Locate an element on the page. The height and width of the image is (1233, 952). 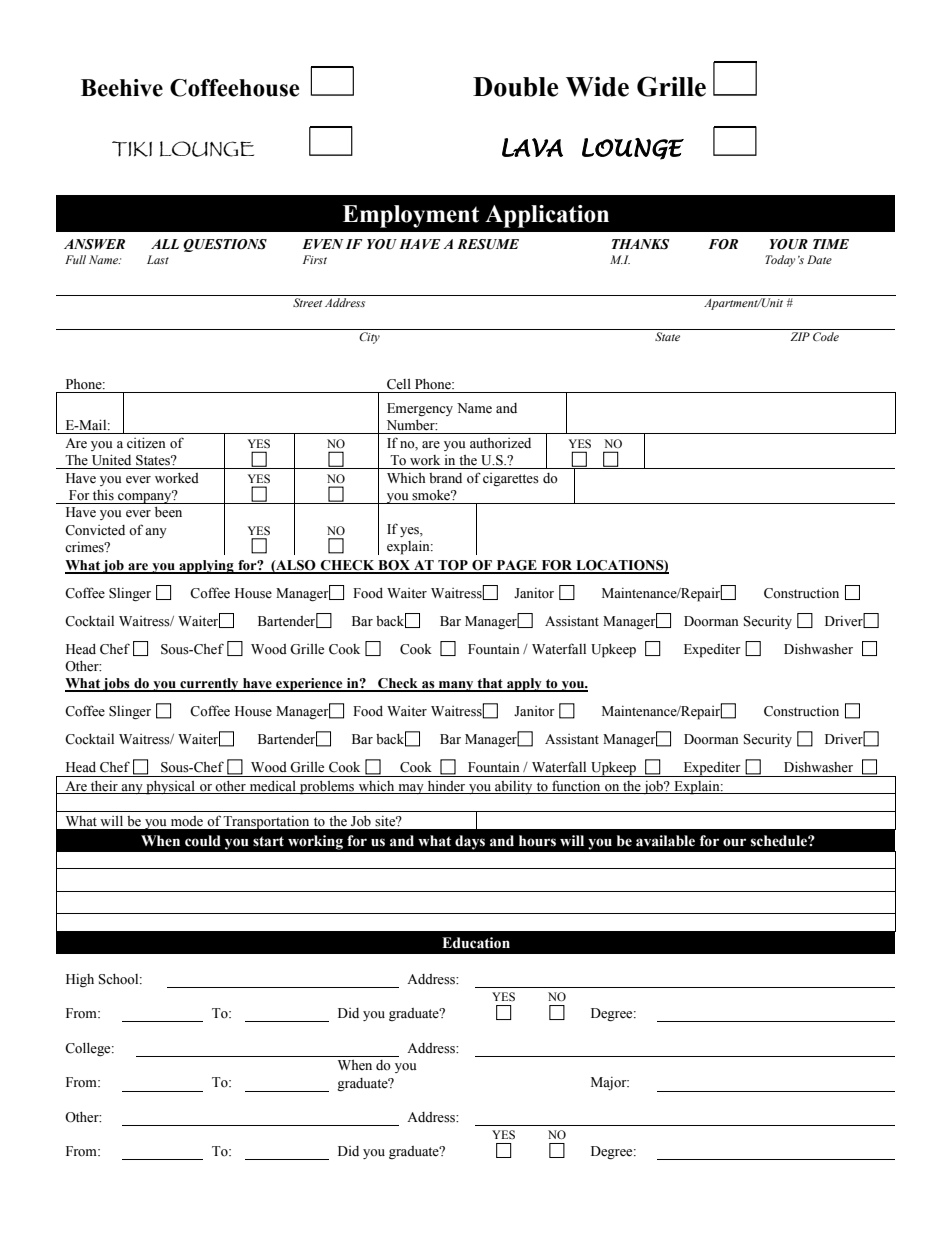
Cell is located at coordinates (399, 384).
